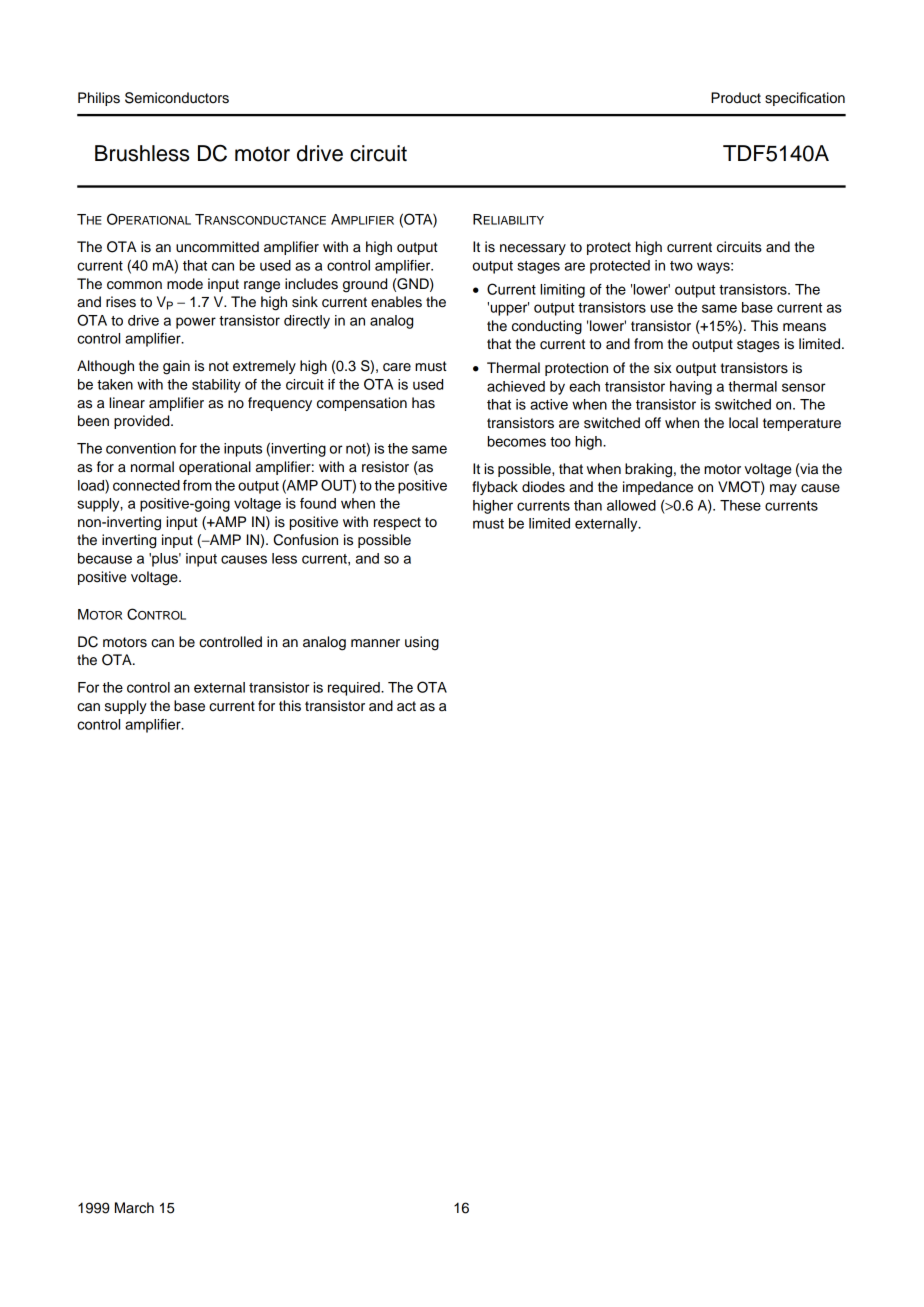  Describe the element at coordinates (495, 488) in the image. I see `flyback` at that location.
